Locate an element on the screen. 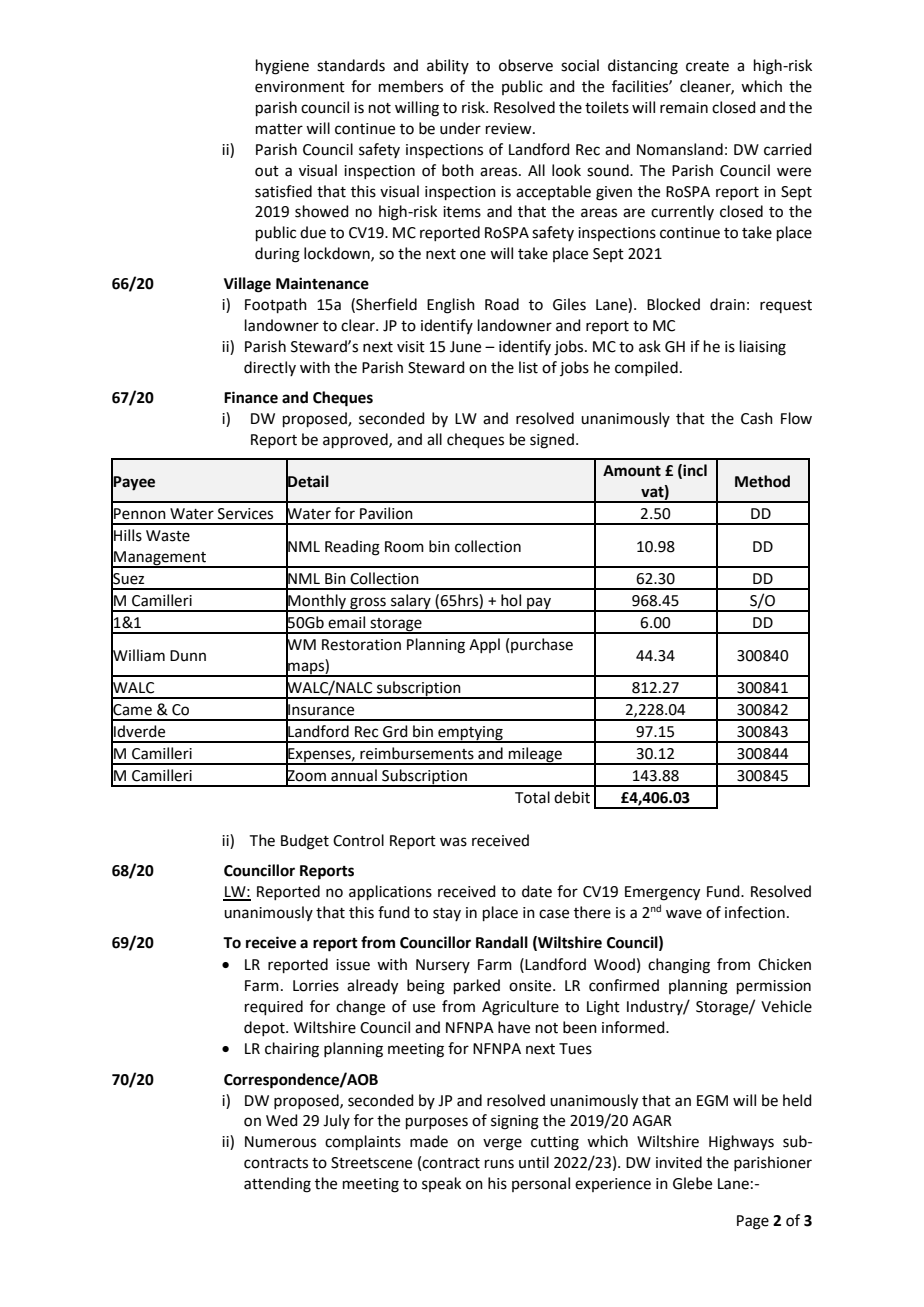 This screenshot has width=924, height=1307. emptying is located at coordinates (470, 734).
